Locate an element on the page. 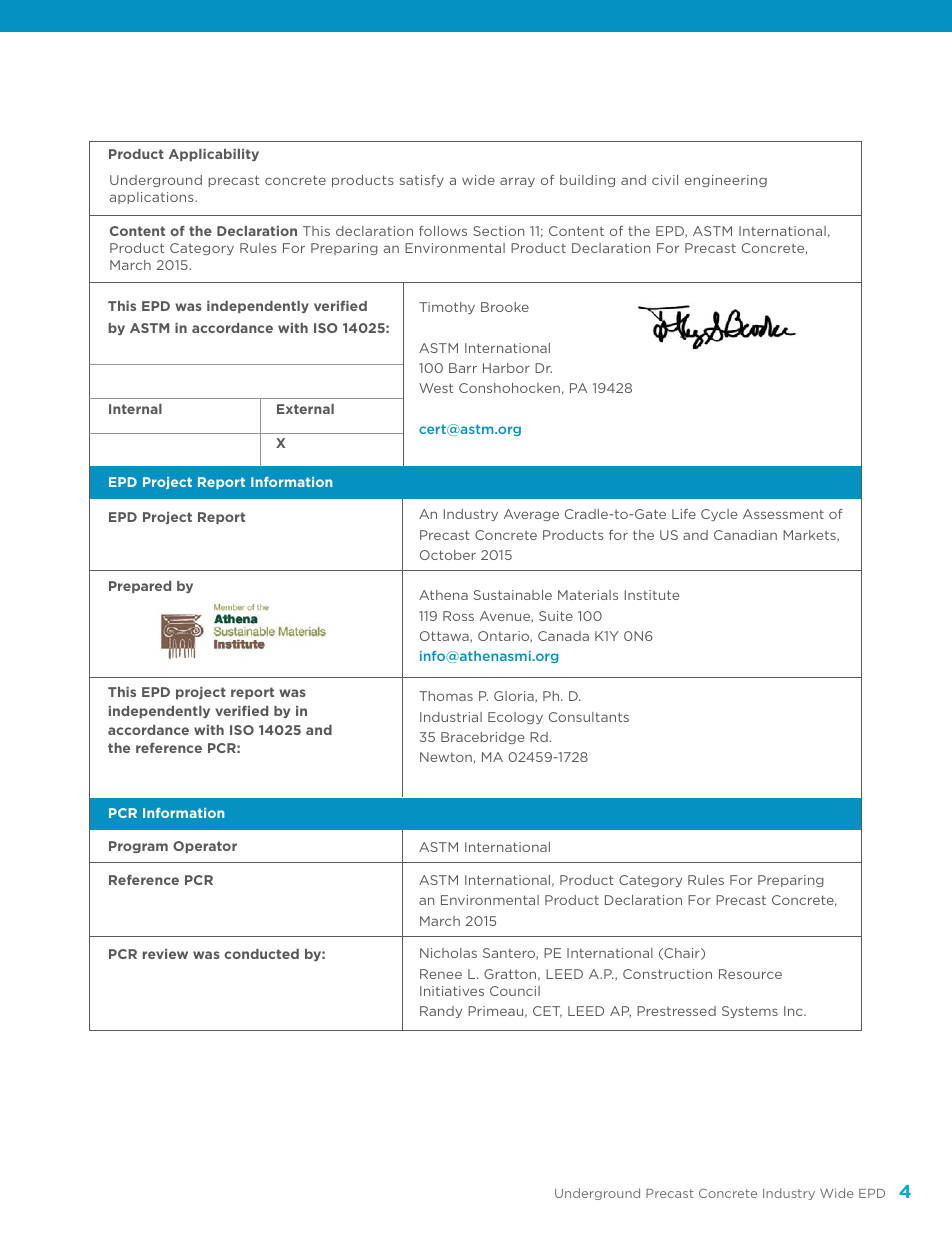 This image has height=1233, width=952. Initiatives is located at coordinates (452, 991).
